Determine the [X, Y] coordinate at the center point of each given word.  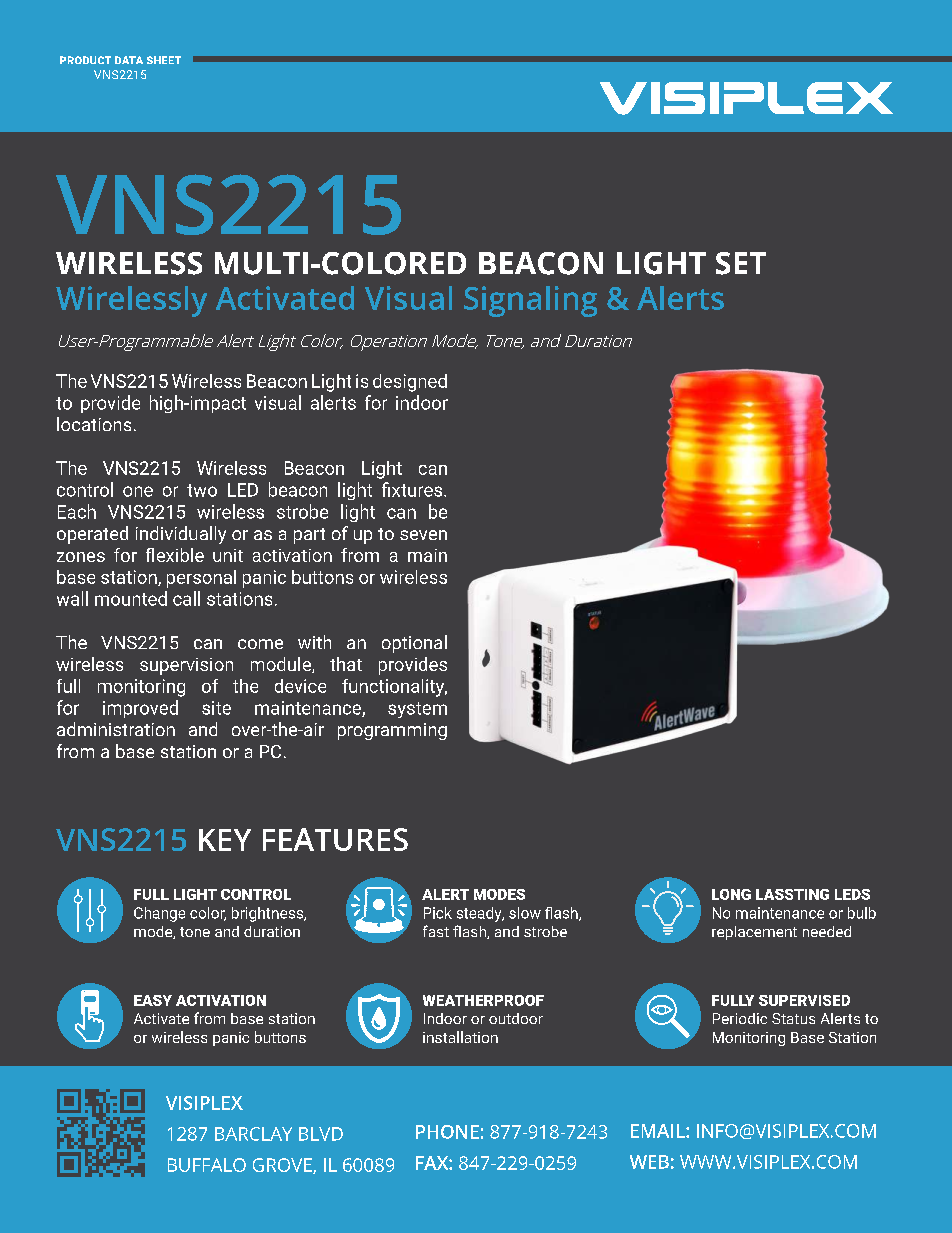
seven [423, 535]
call [186, 598]
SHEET [164, 60]
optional [414, 644]
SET [741, 263]
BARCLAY [253, 1134]
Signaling [530, 301]
